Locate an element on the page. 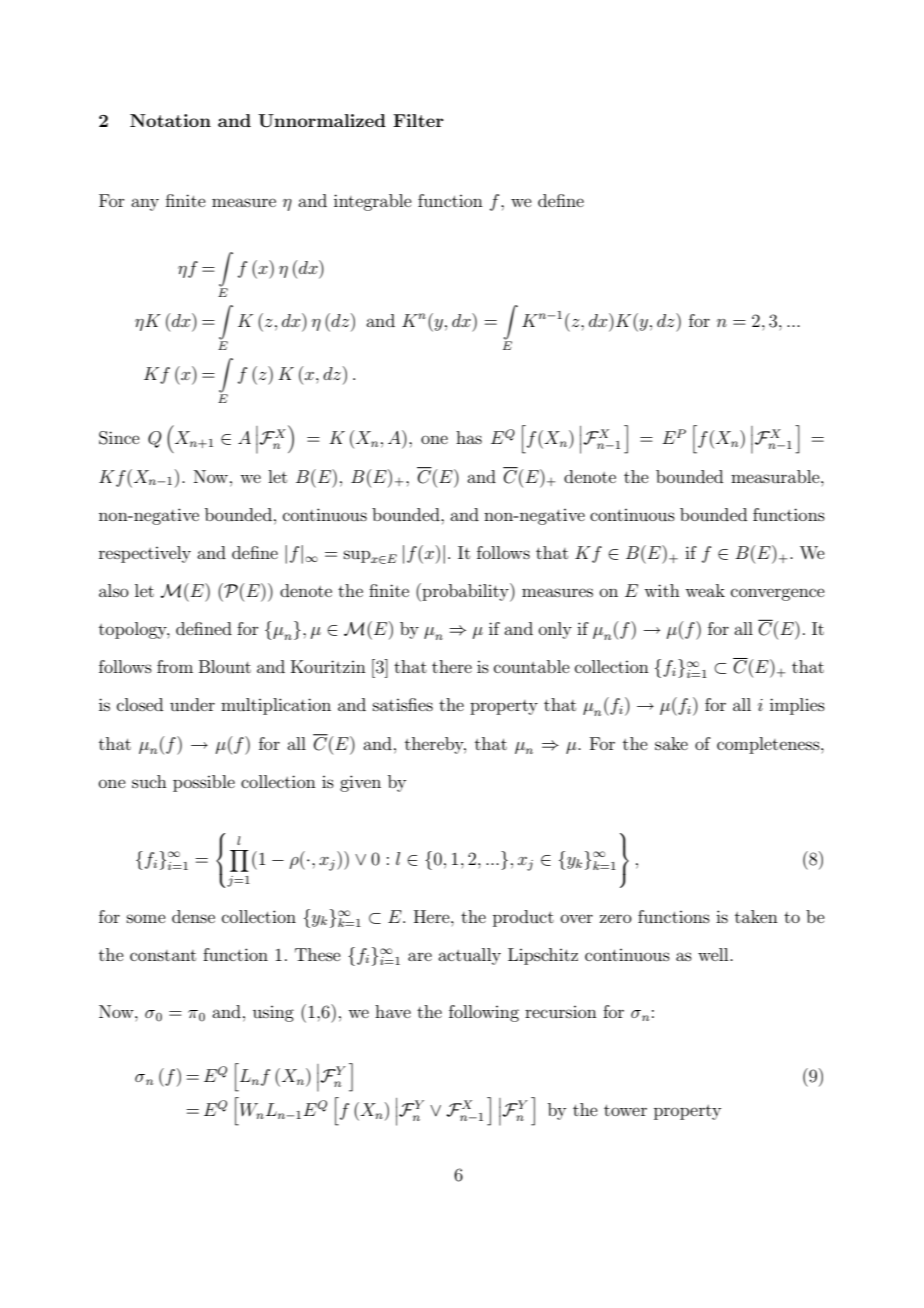 Image resolution: width=924 pixels, height=1308 pixels. using is located at coordinates (273, 1014).
